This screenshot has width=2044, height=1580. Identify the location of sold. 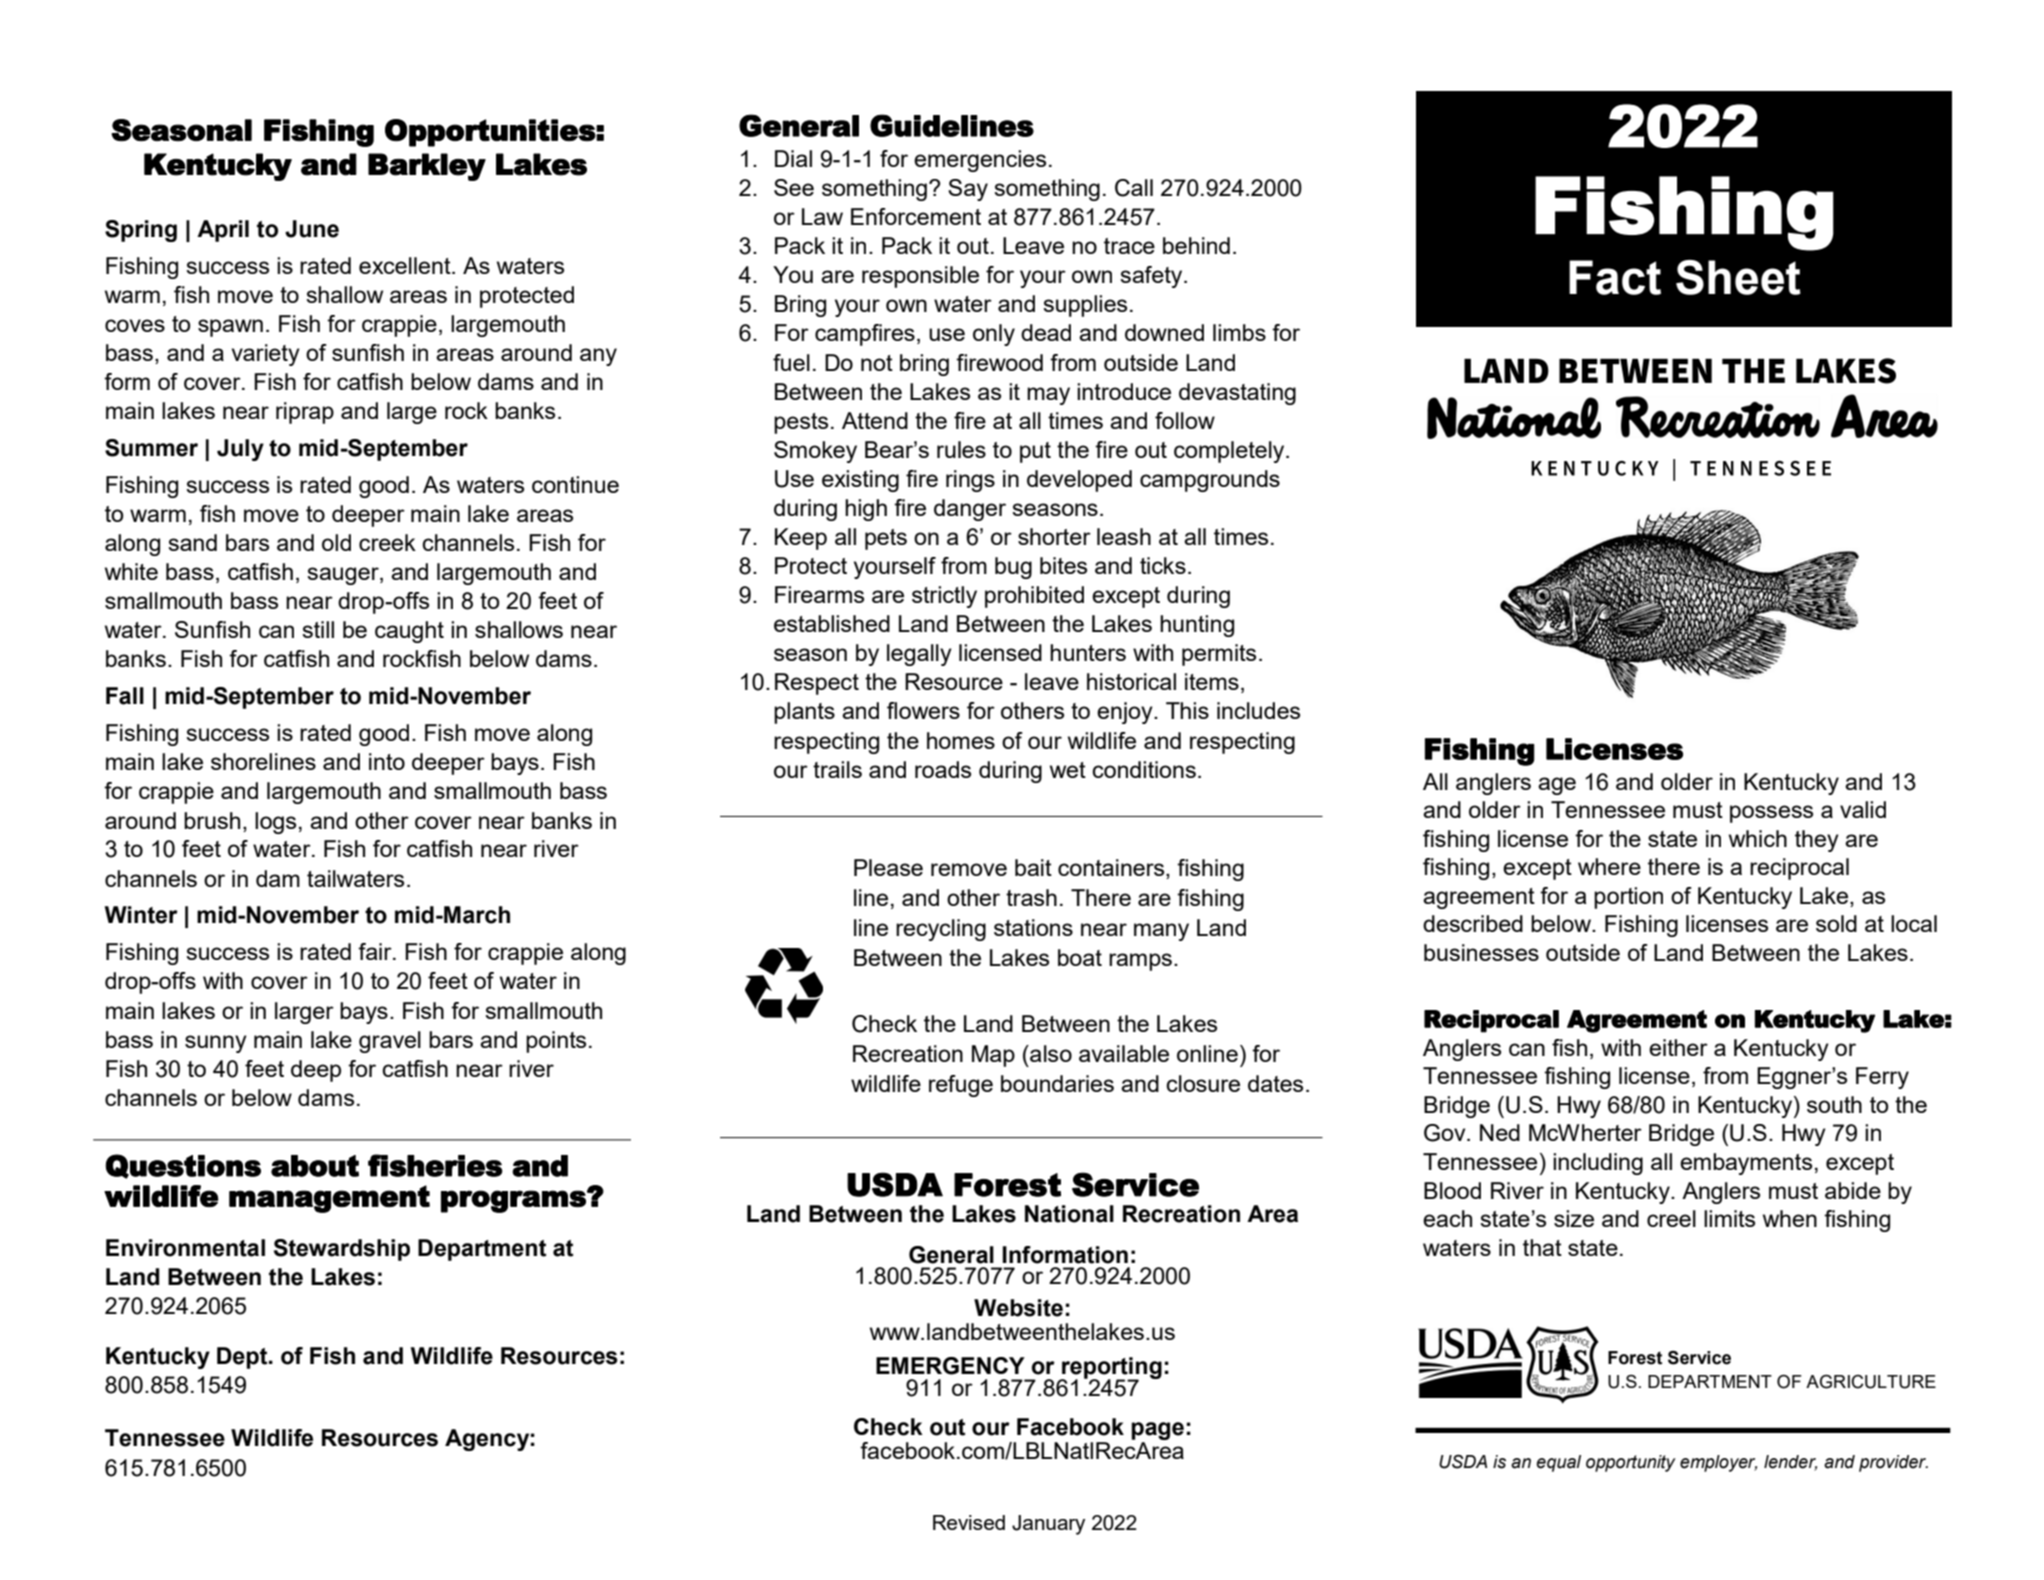
(1836, 923).
